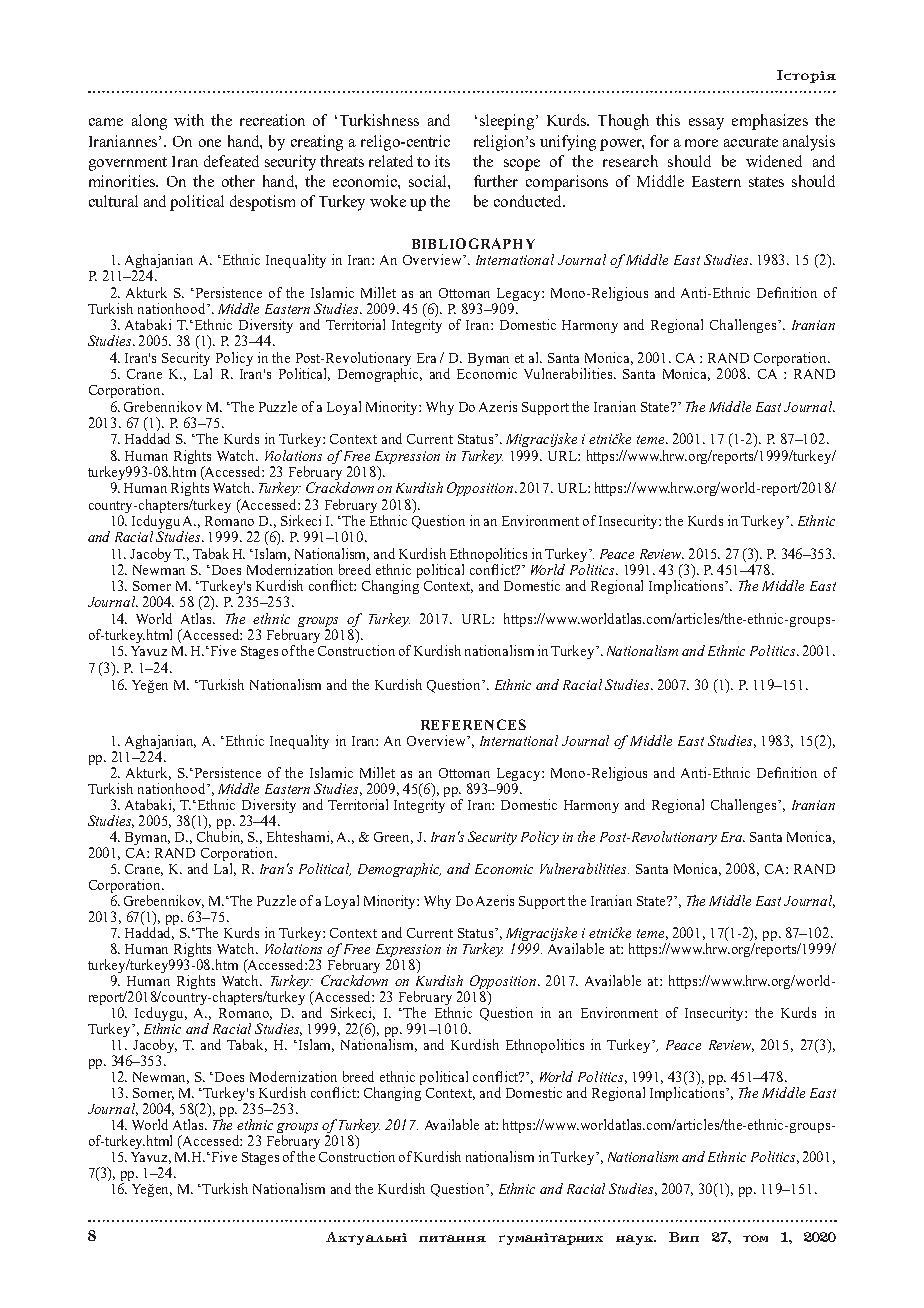 Image resolution: width=924 pixels, height=1308 pixels. Describe the element at coordinates (567, 183) in the screenshot. I see `comparisons` at that location.
